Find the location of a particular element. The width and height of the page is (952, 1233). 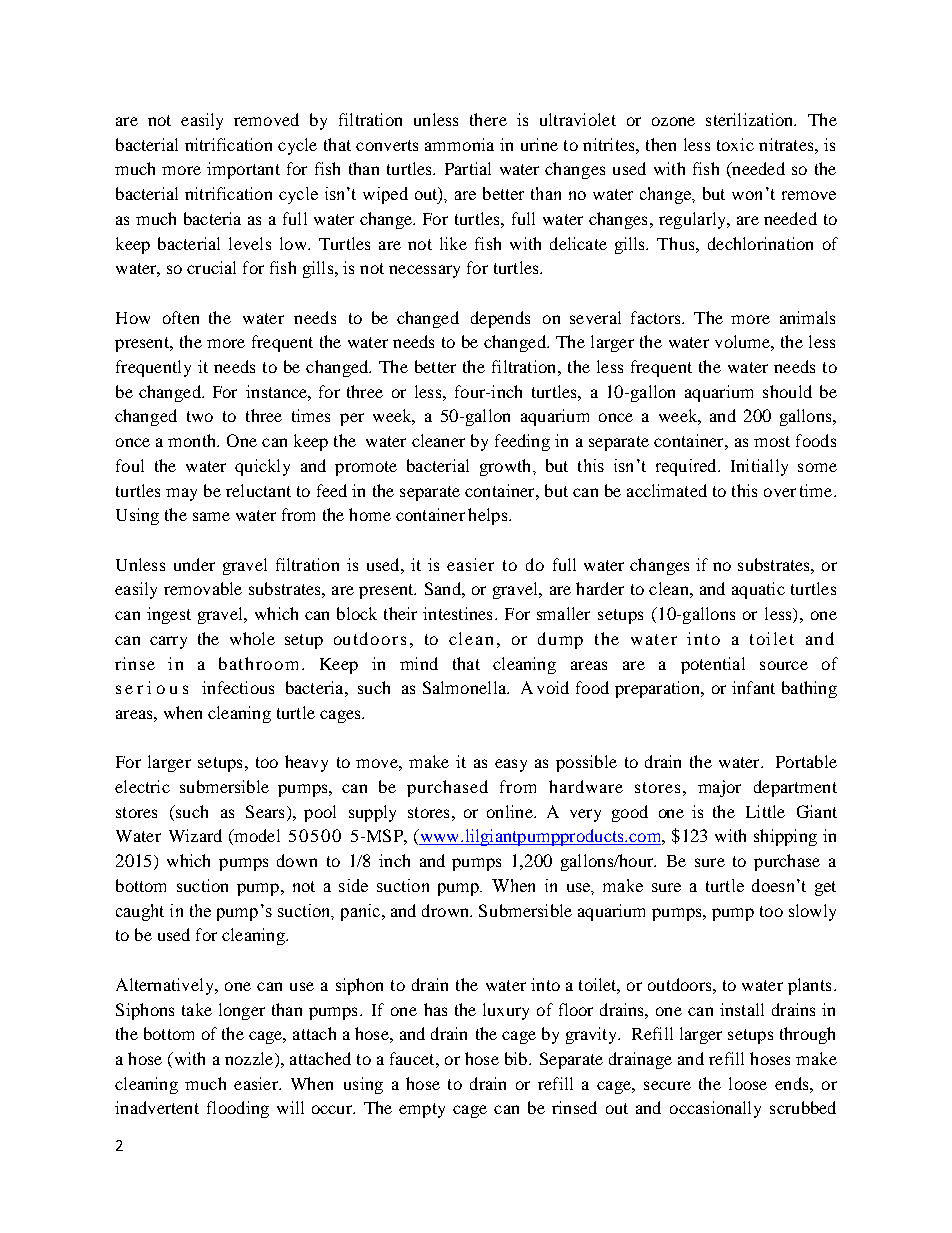

important is located at coordinates (243, 170).
